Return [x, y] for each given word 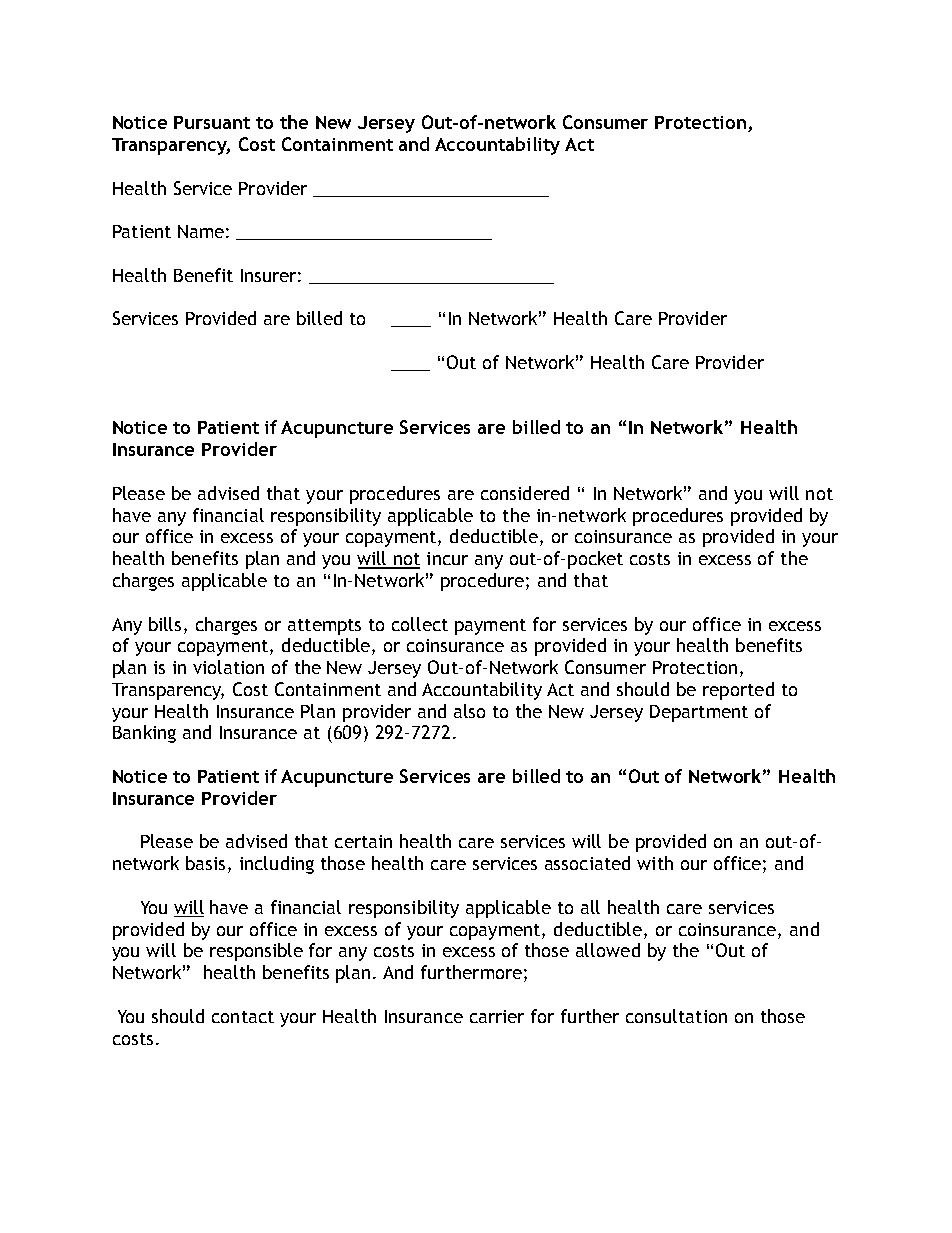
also [469, 711]
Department [699, 713]
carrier [497, 1016]
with [655, 863]
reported [738, 691]
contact [243, 1017]
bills [165, 624]
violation [228, 667]
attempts [324, 627]
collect [420, 624]
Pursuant [212, 122]
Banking [144, 734]
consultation [676, 1016]
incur [447, 558]
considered [525, 493]
